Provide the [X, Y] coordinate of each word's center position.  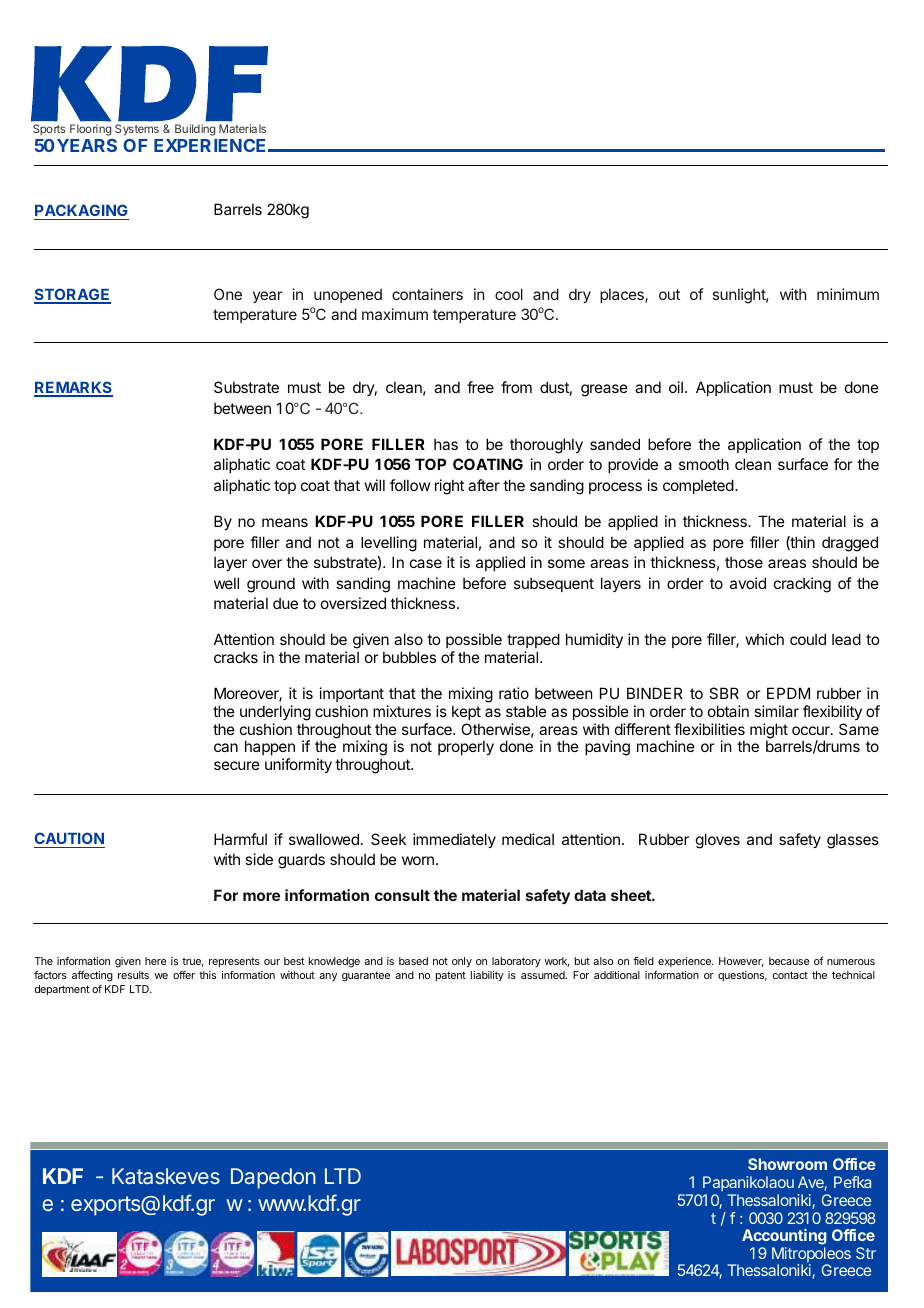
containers [427, 294]
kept [466, 712]
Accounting [784, 1237]
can [226, 747]
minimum [848, 294]
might [769, 732]
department [62, 990]
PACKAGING [81, 212]
